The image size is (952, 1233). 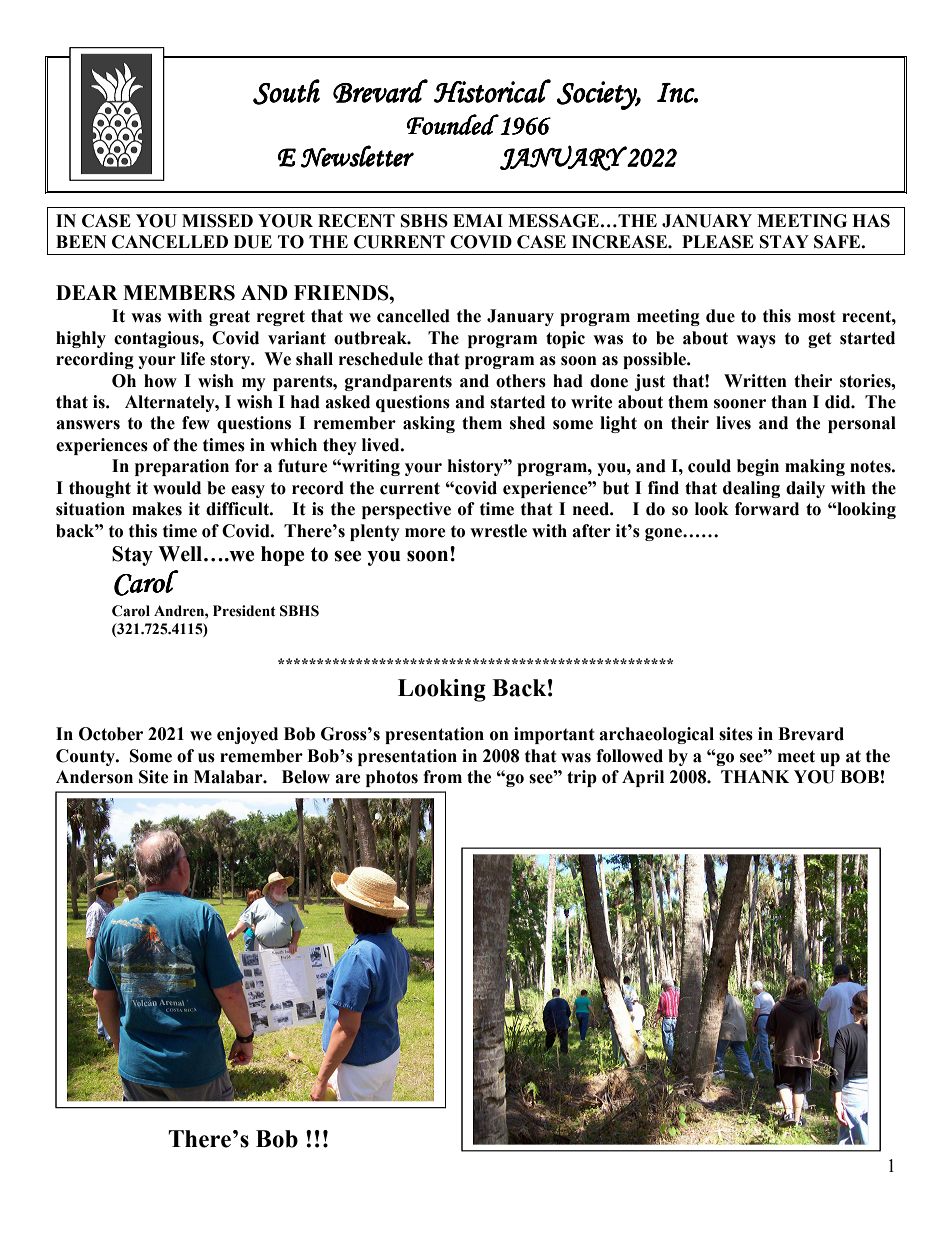 What do you see at coordinates (718, 242) in the document?
I see `PLEASE` at bounding box center [718, 242].
